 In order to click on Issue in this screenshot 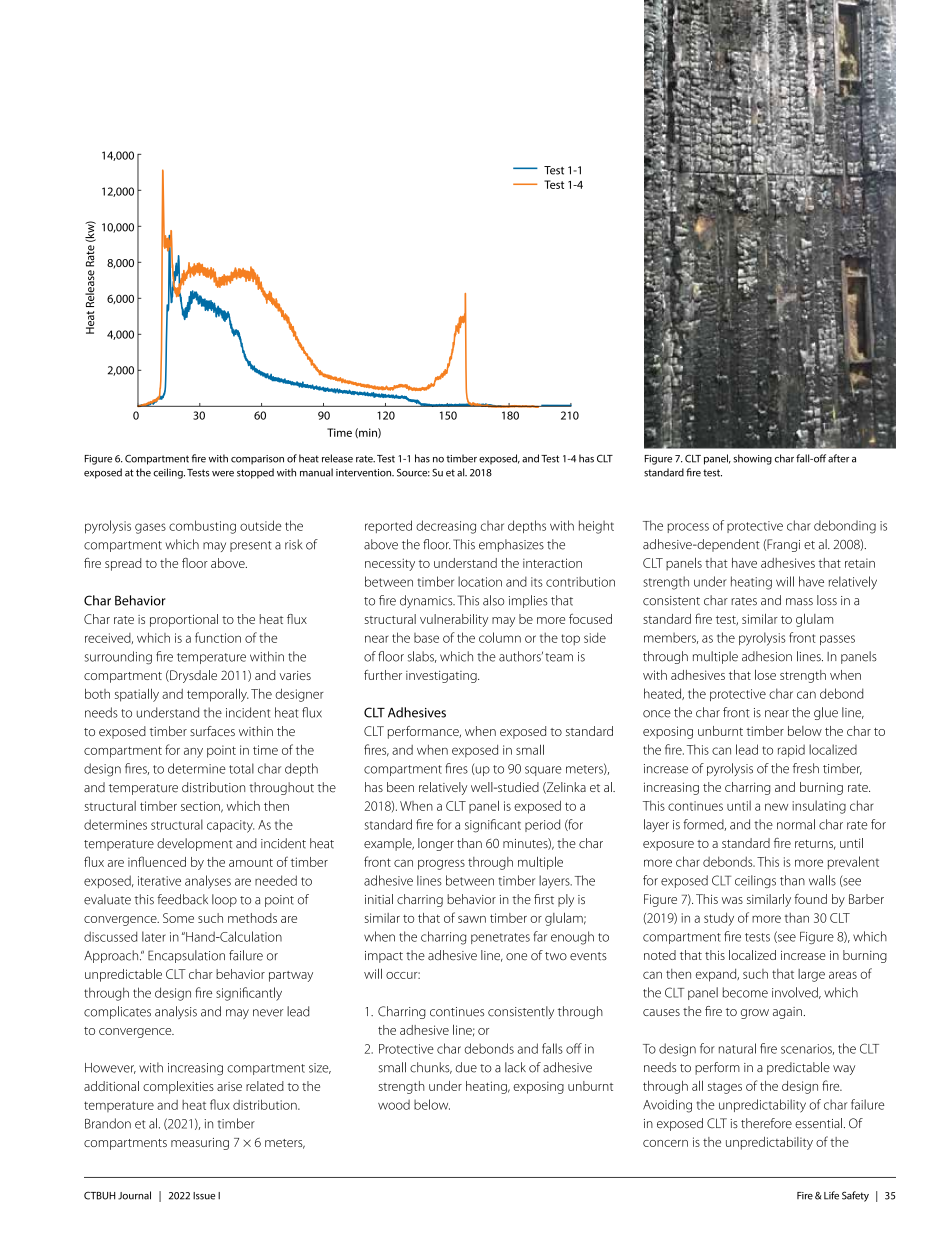, I will do `click(204, 1196)`.
